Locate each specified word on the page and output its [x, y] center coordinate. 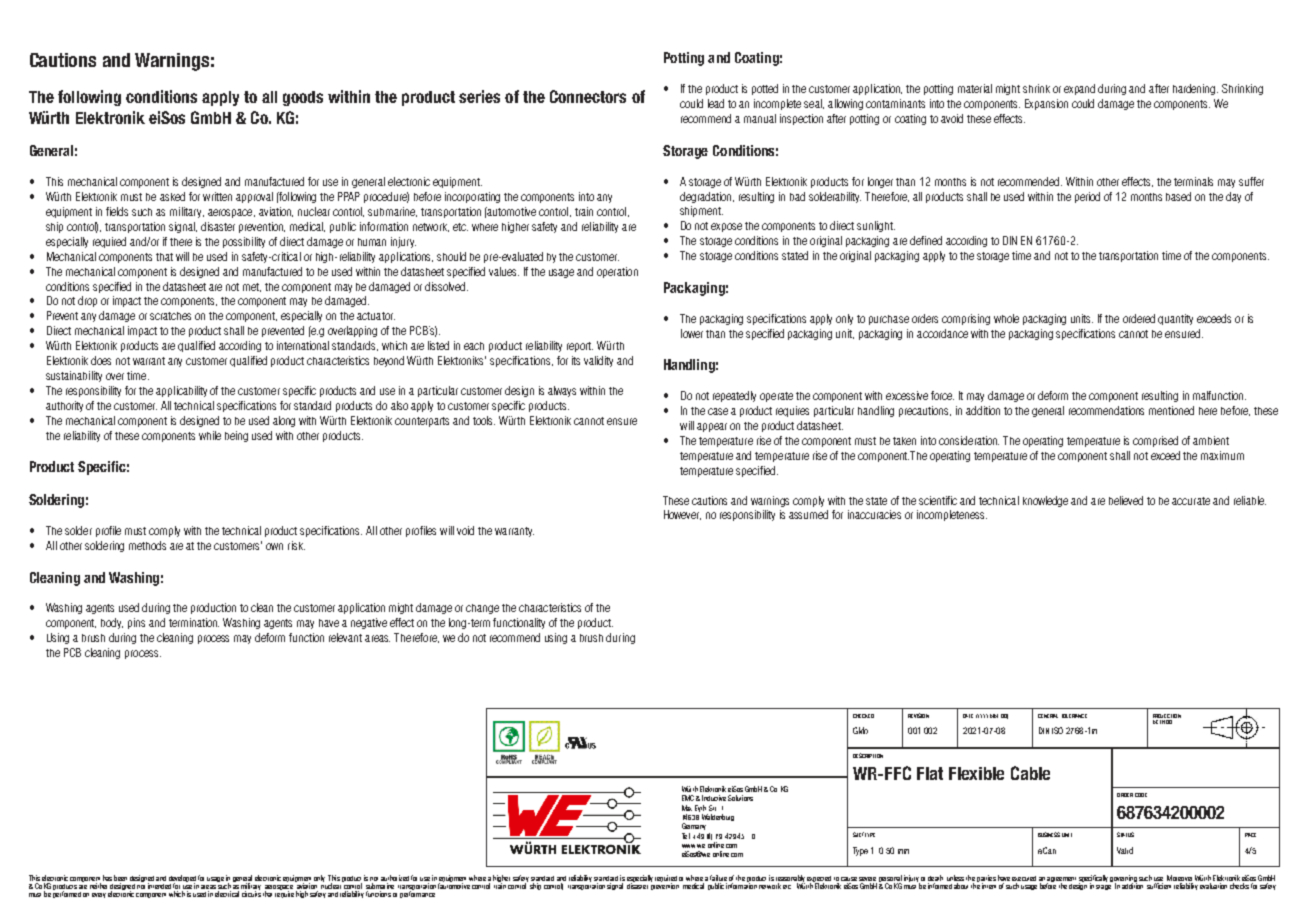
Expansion [1046, 104]
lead [716, 103]
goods [303, 98]
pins [136, 623]
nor [141, 887]
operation [617, 272]
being [236, 436]
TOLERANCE [1074, 716]
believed [1126, 500]
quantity [1175, 319]
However [682, 515]
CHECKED [863, 716]
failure [718, 879]
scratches [170, 316]
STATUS [1125, 834]
